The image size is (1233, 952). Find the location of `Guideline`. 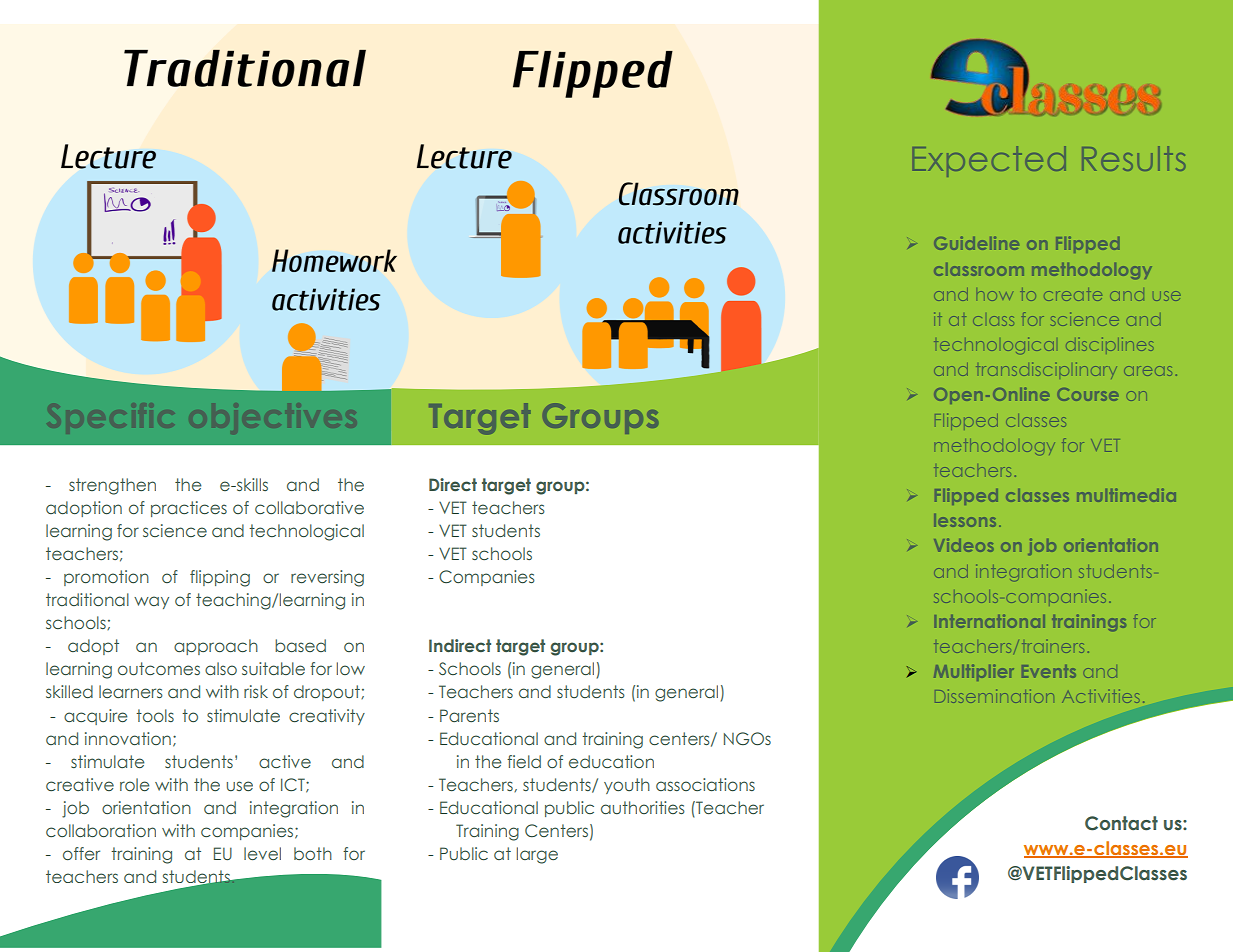

Guideline is located at coordinates (976, 243).
